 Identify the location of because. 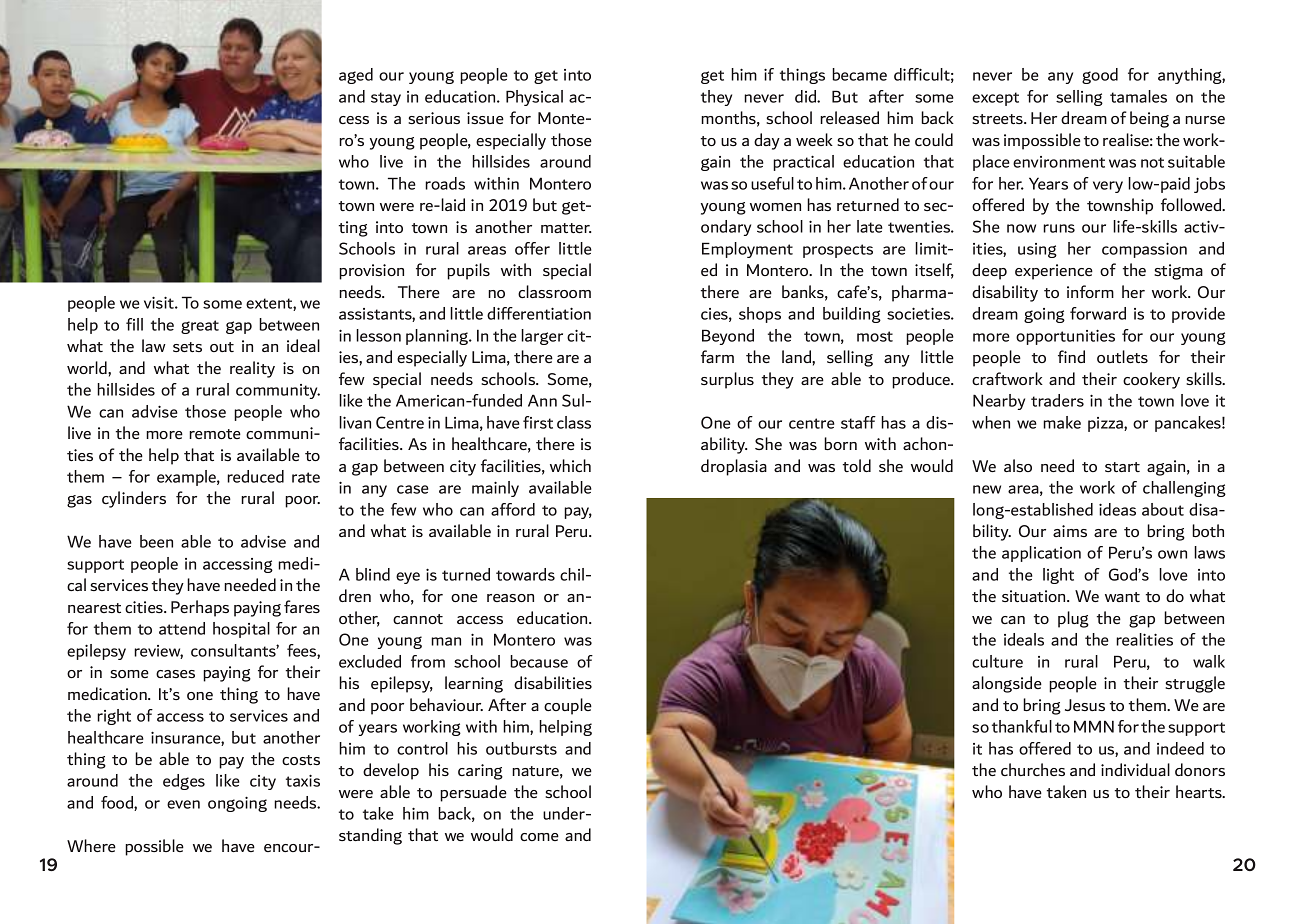
(539, 661).
